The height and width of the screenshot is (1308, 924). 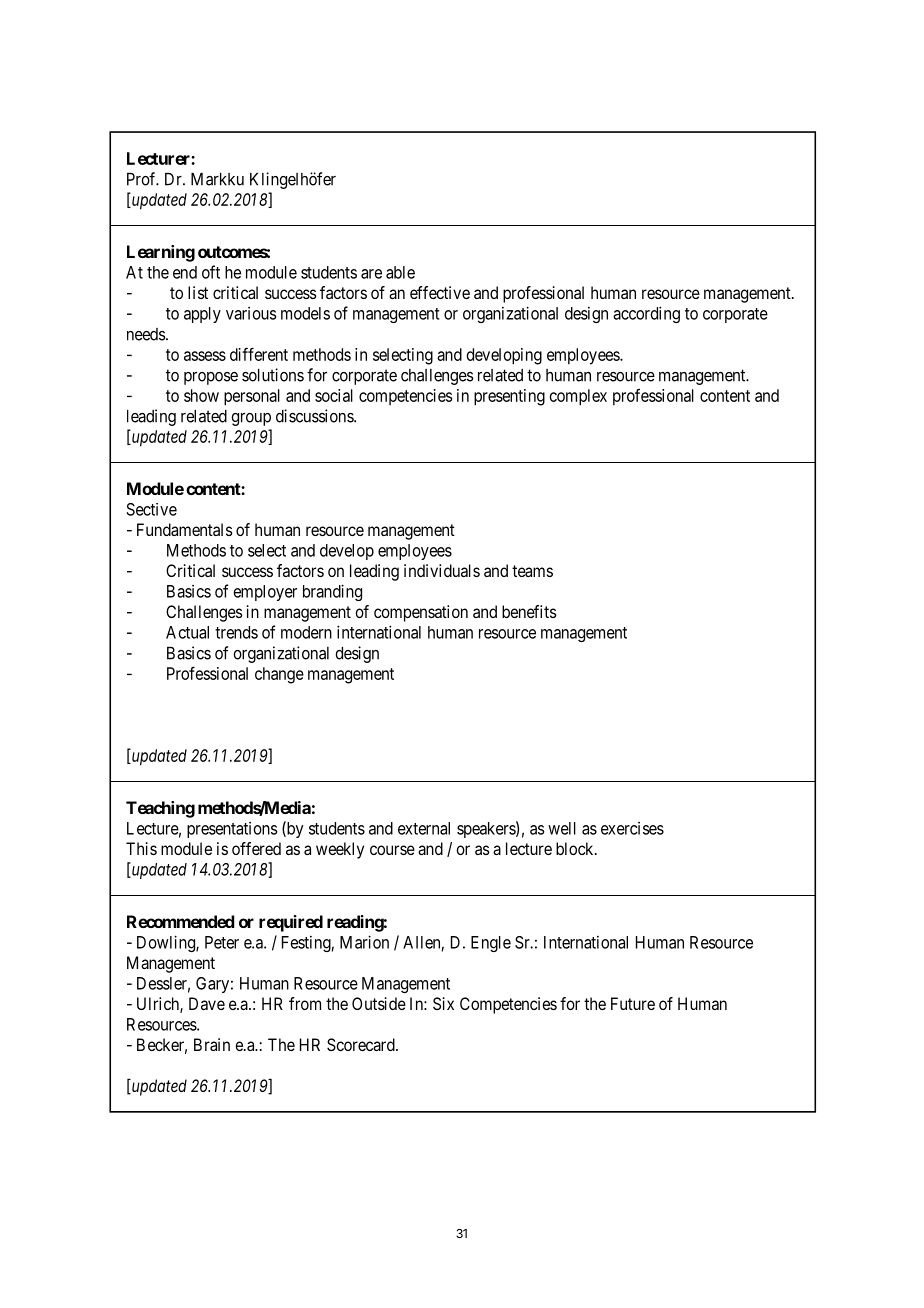 I want to click on list, so click(x=198, y=292).
